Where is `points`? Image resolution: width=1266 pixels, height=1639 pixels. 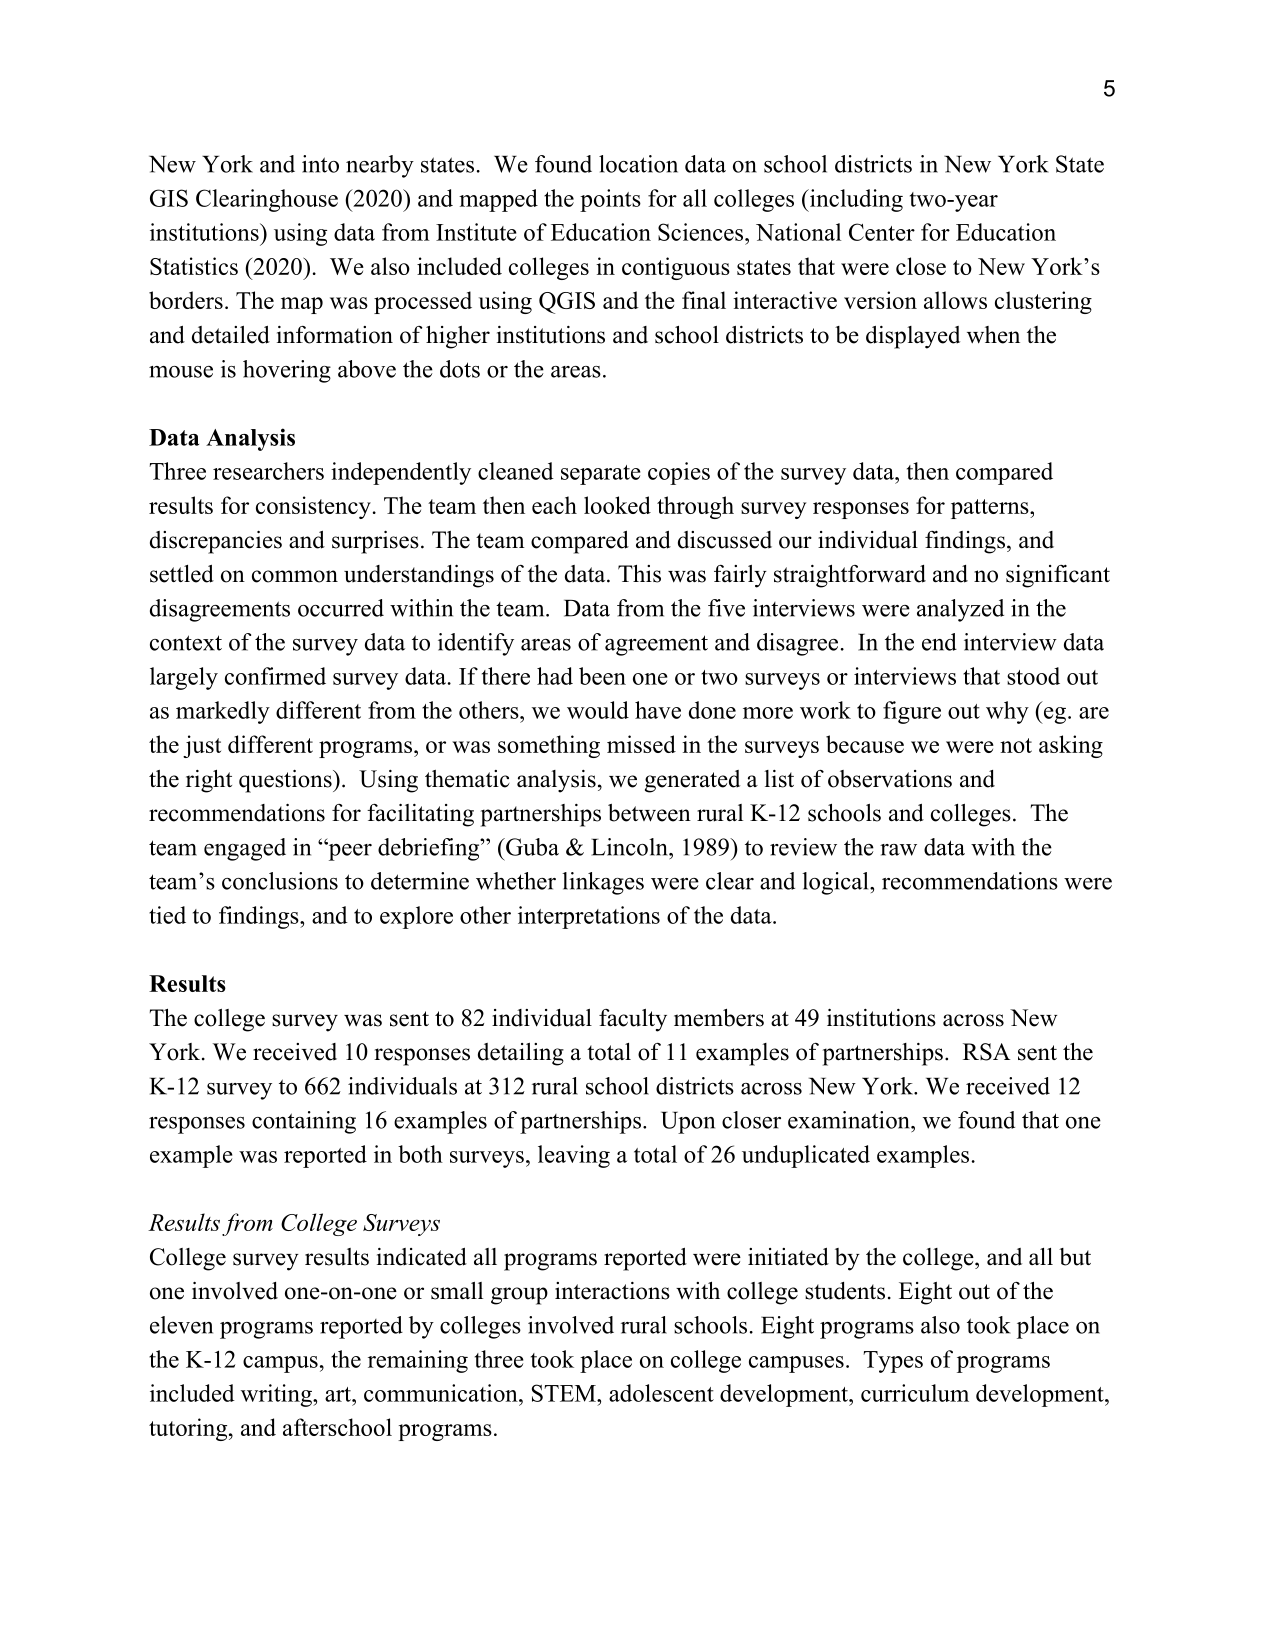 points is located at coordinates (610, 200).
